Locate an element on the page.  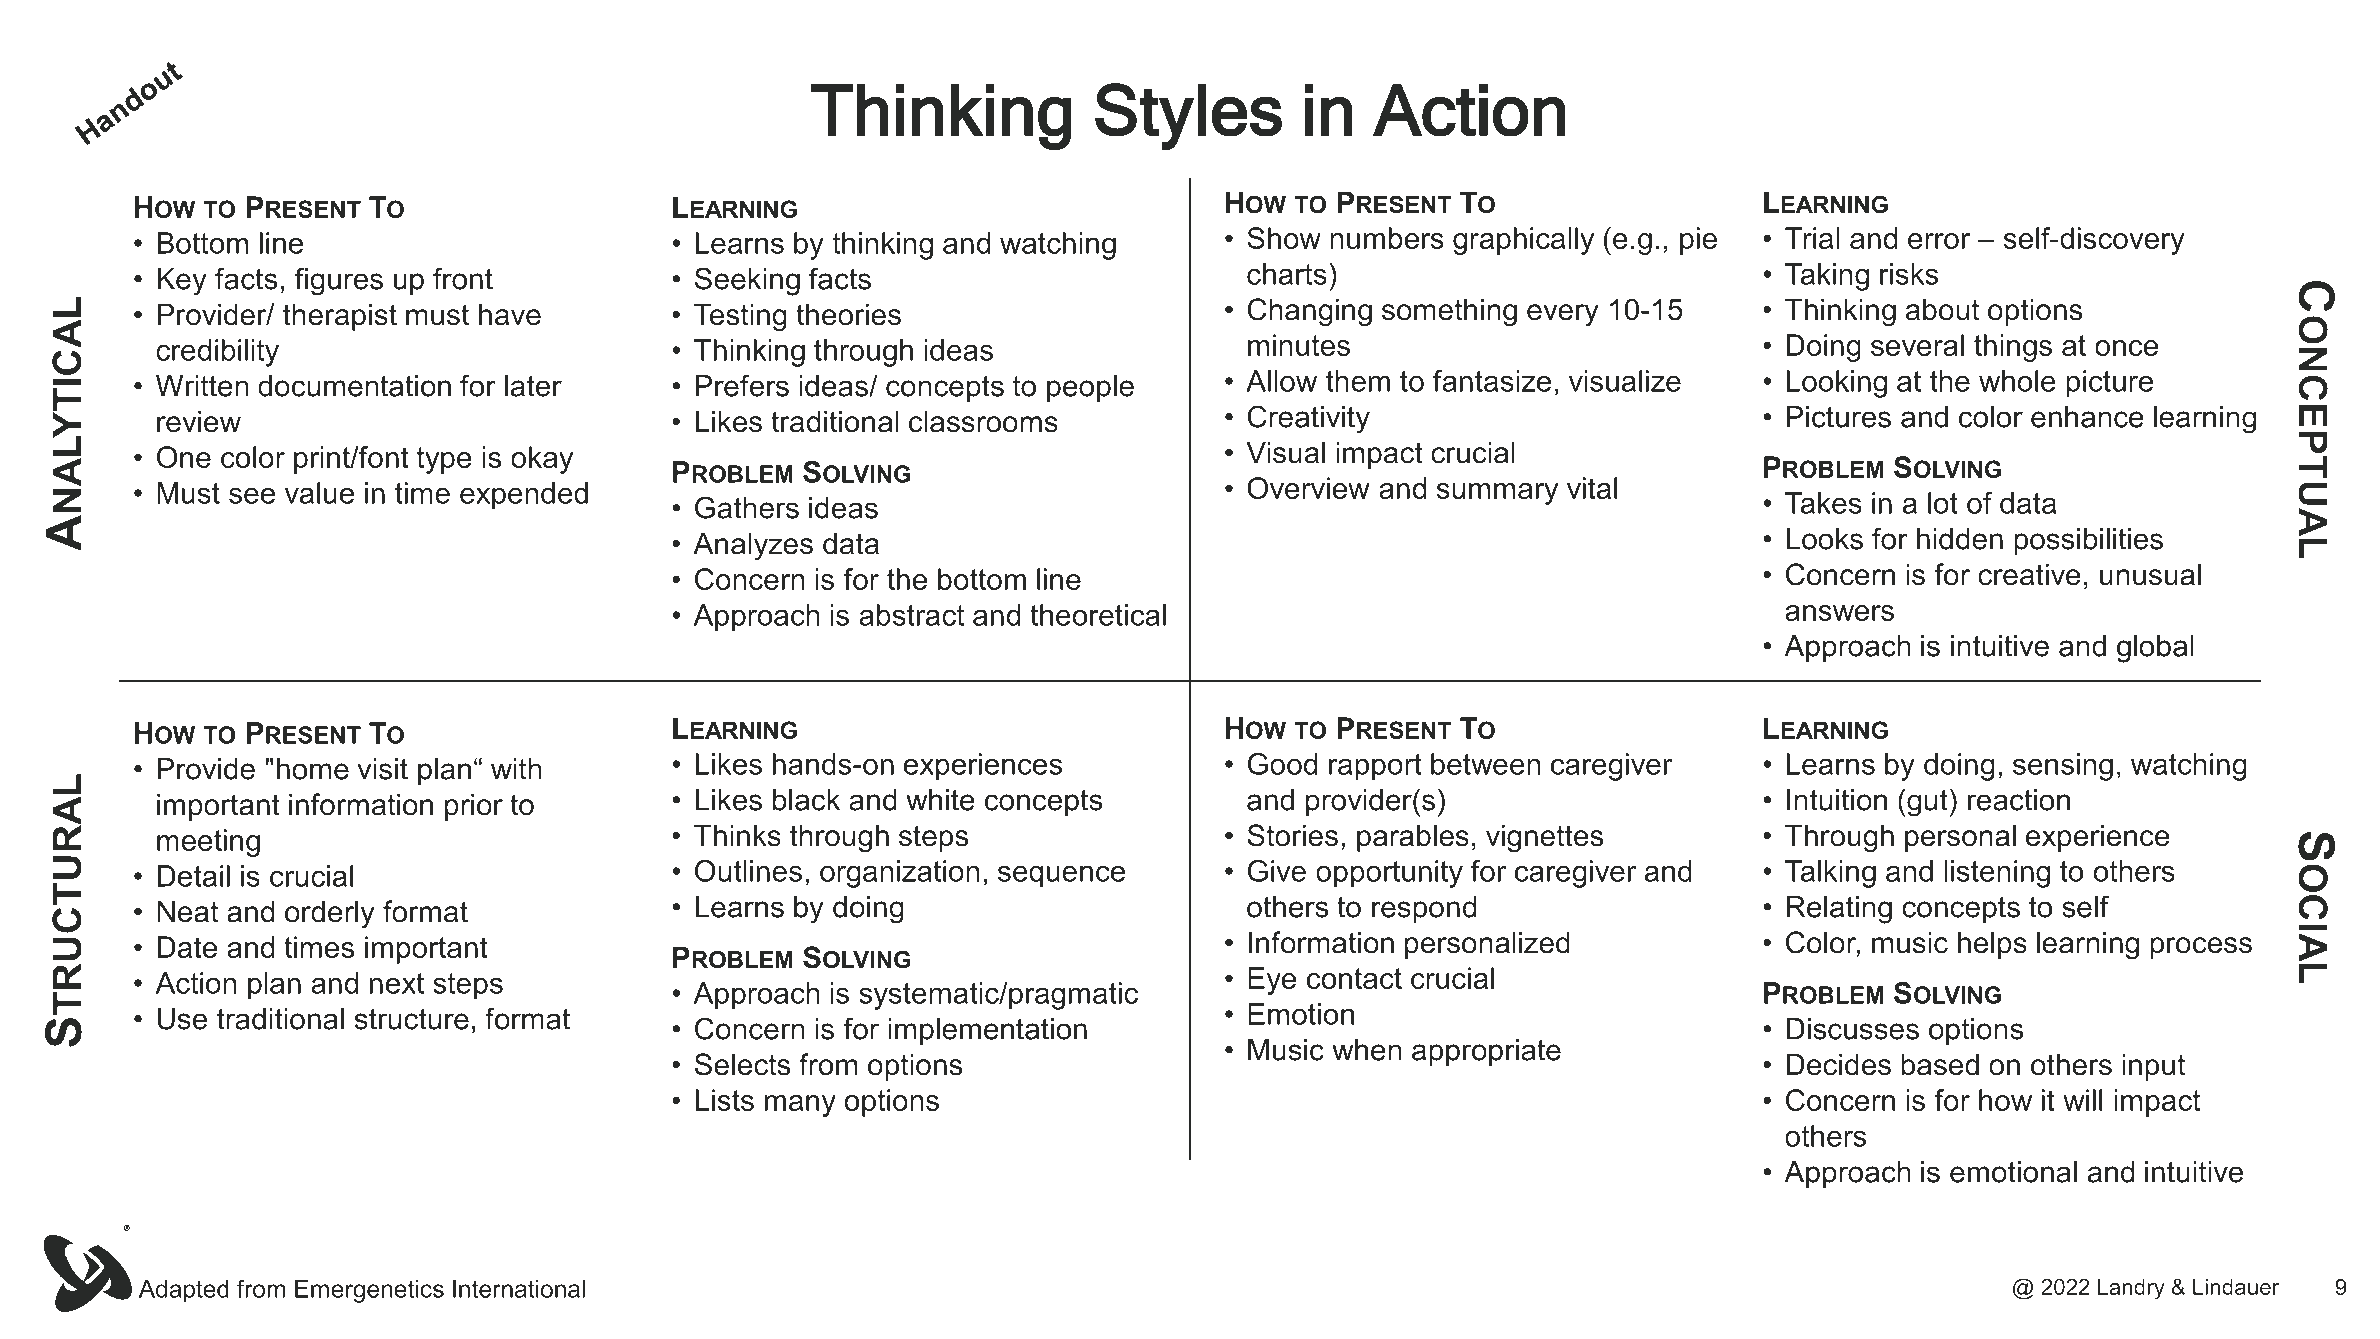
International is located at coordinates (519, 1289).
